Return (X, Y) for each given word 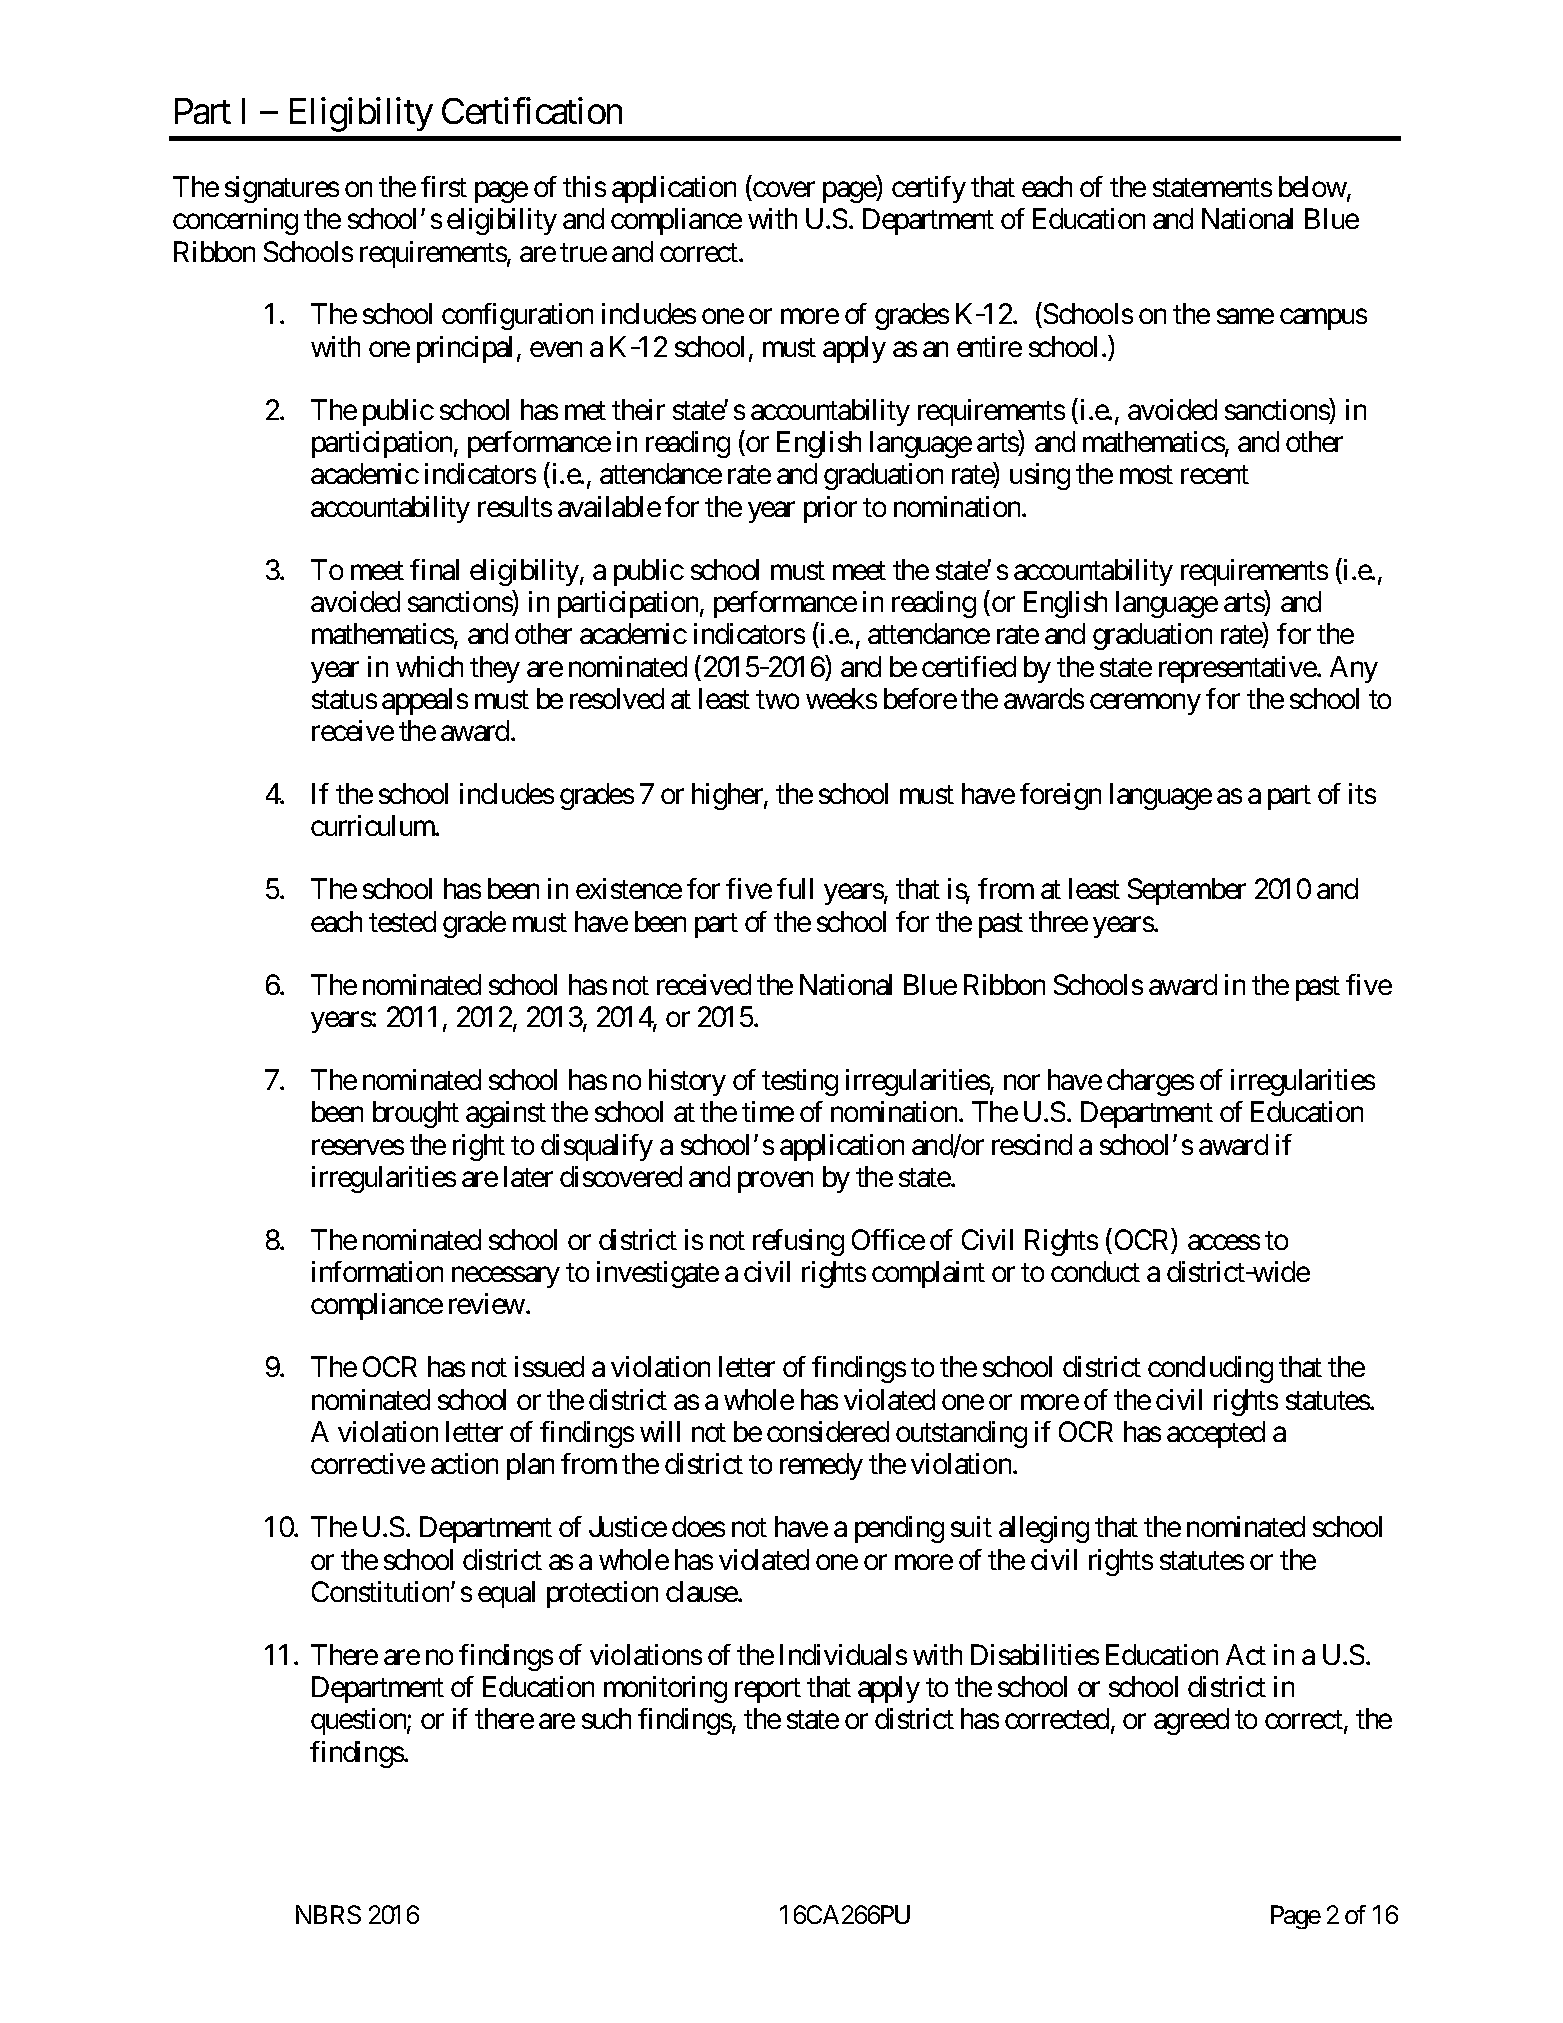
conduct (1095, 1271)
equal (506, 1594)
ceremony (1145, 704)
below (1313, 188)
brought (416, 1114)
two (777, 700)
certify (929, 189)
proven (775, 1182)
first (444, 186)
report (768, 1691)
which (429, 666)
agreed (1191, 1721)
